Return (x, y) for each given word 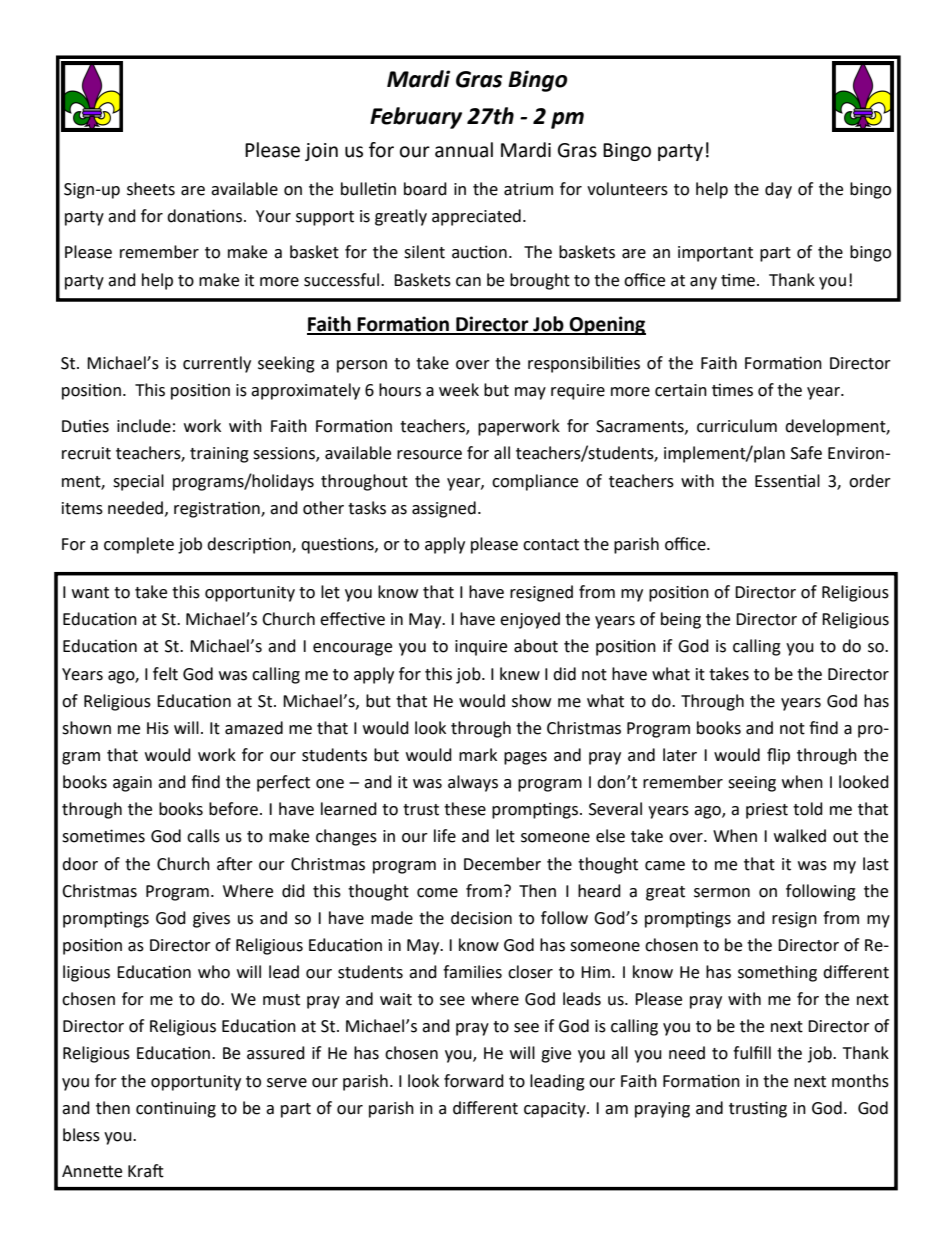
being (681, 620)
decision (481, 918)
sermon (722, 893)
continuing (176, 1109)
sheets (151, 189)
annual (464, 150)
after (235, 864)
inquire (481, 648)
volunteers (627, 189)
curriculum (737, 426)
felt (165, 674)
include (144, 426)
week (459, 390)
